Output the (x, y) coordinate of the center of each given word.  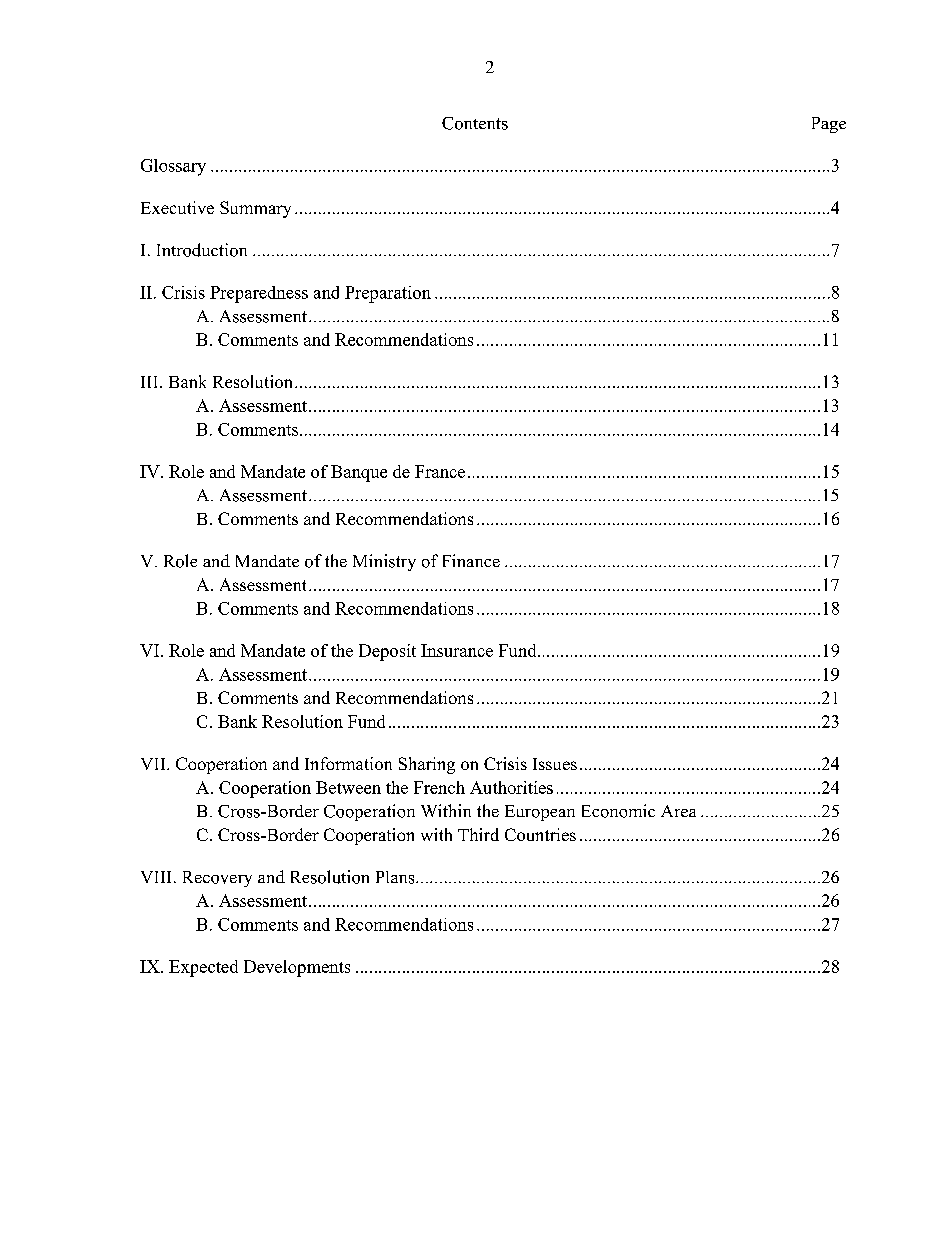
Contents (475, 123)
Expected (203, 968)
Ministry (384, 562)
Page (829, 125)
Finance (471, 560)
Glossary (173, 167)
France (440, 471)
